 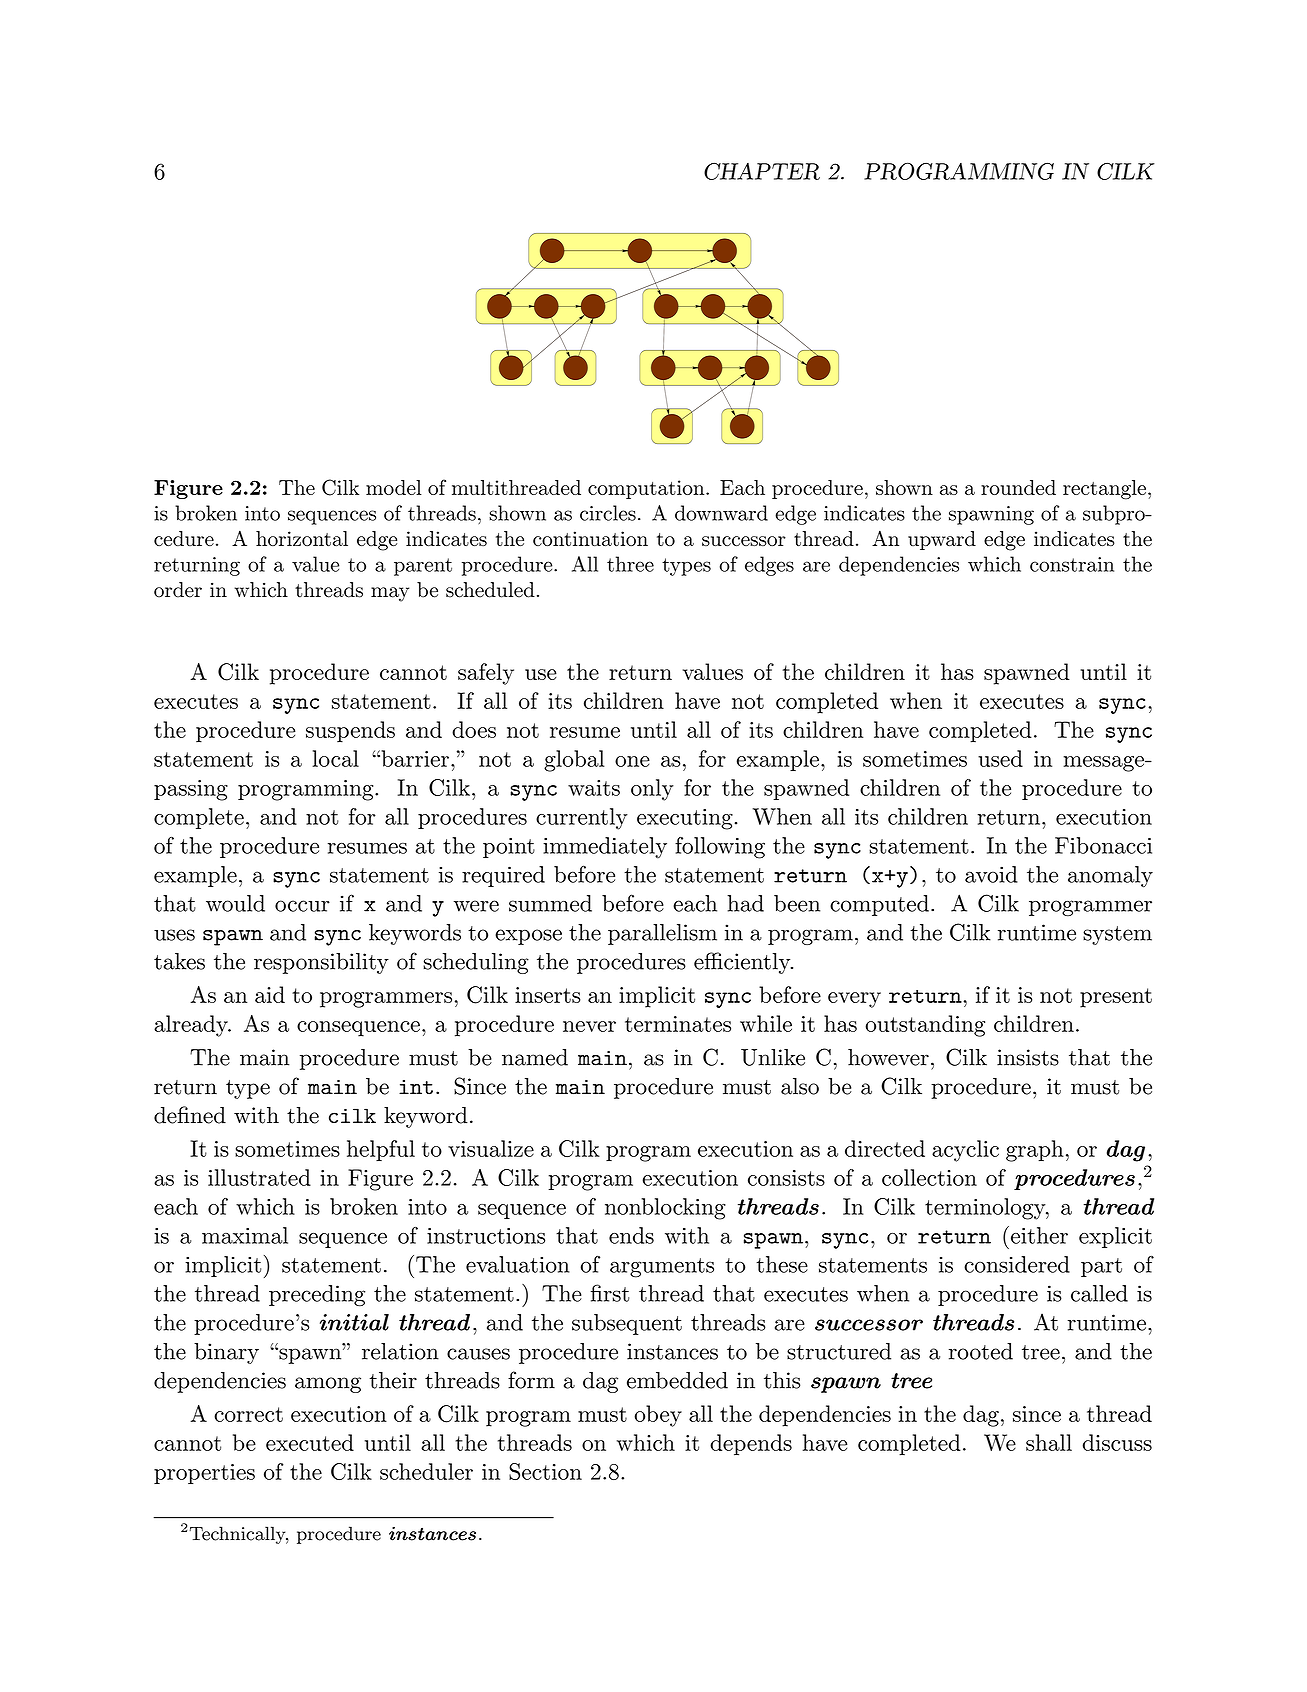 I want to click on aid, so click(x=270, y=994).
